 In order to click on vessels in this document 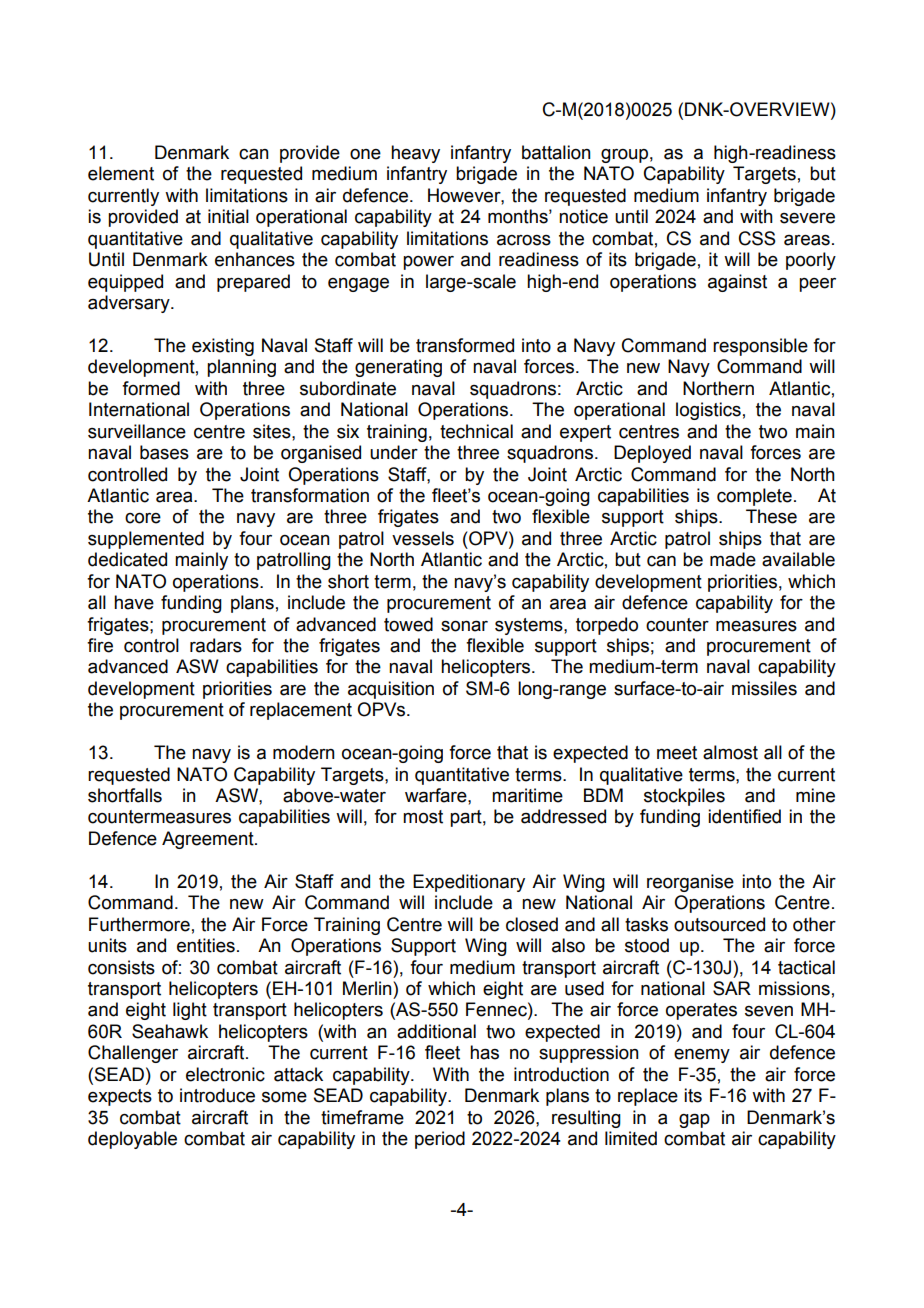, I will do `click(423, 538)`.
